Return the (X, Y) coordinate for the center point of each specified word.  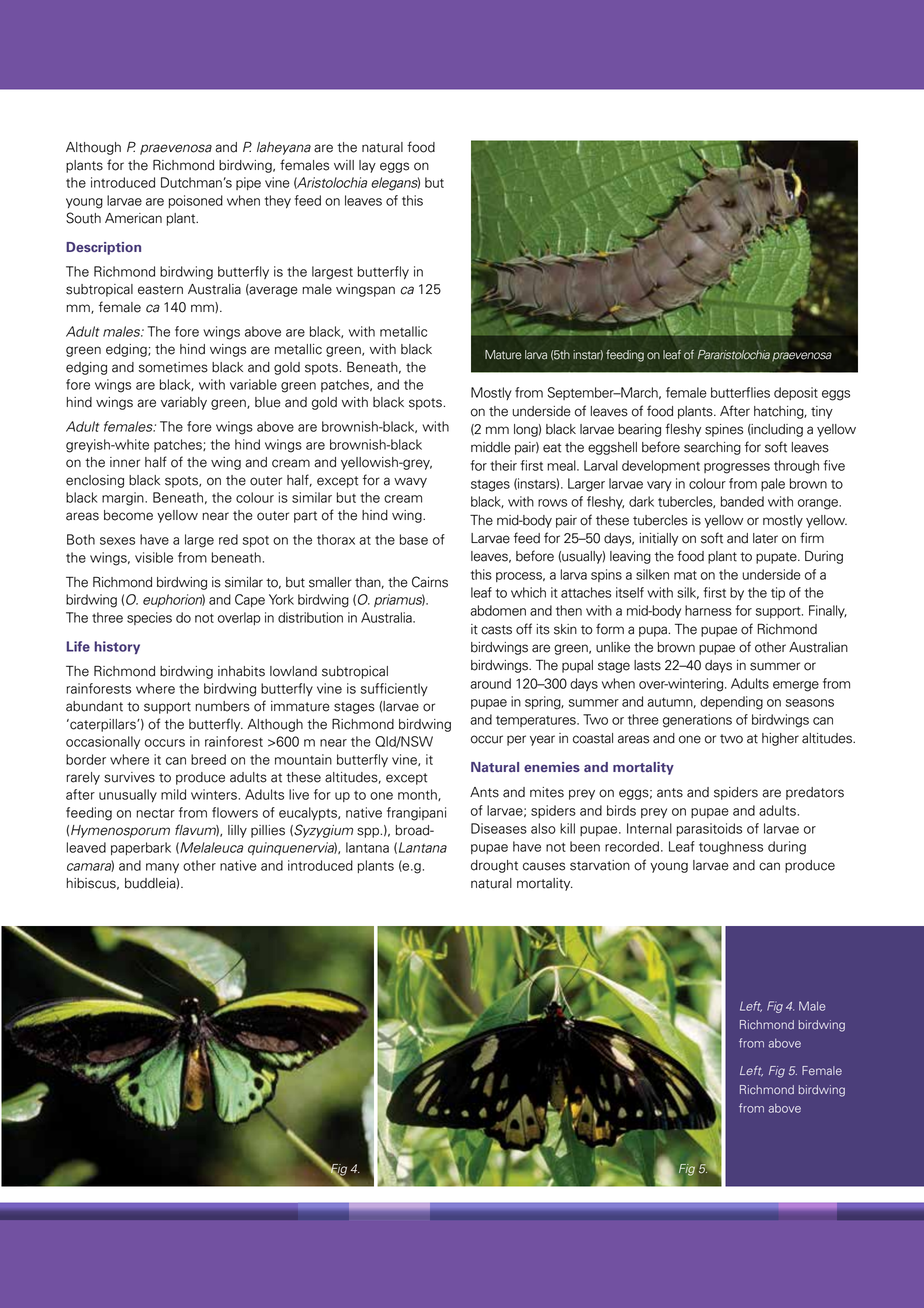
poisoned (196, 201)
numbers (222, 706)
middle (491, 447)
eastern (160, 290)
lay (367, 166)
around (490, 683)
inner (125, 462)
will (344, 165)
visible (154, 557)
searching (712, 448)
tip (778, 593)
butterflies (740, 392)
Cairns (430, 582)
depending (731, 703)
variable (253, 384)
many (162, 868)
